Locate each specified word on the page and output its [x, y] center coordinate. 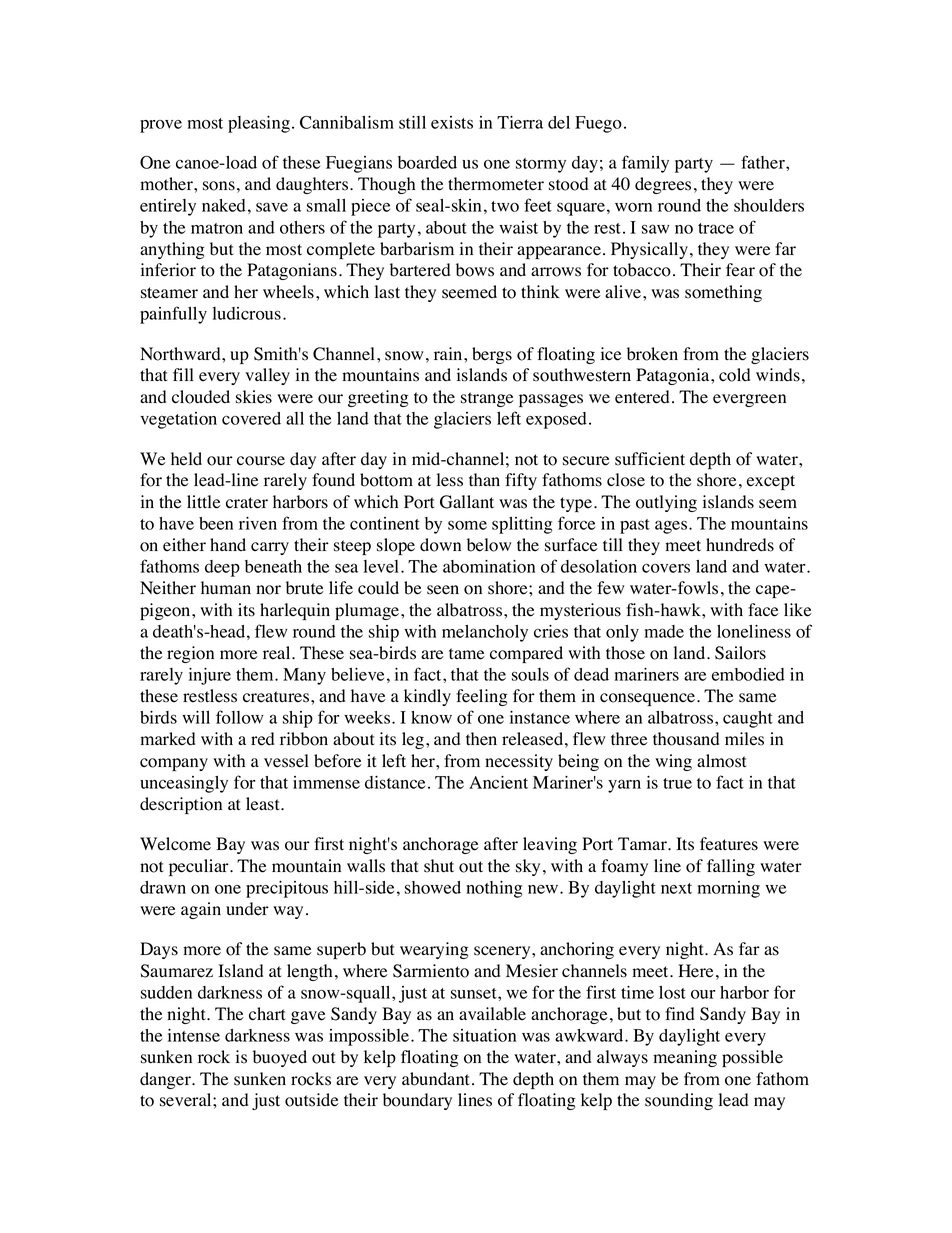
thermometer [496, 184]
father [764, 162]
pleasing [259, 124]
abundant [437, 1079]
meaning [685, 1058]
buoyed [280, 1058]
